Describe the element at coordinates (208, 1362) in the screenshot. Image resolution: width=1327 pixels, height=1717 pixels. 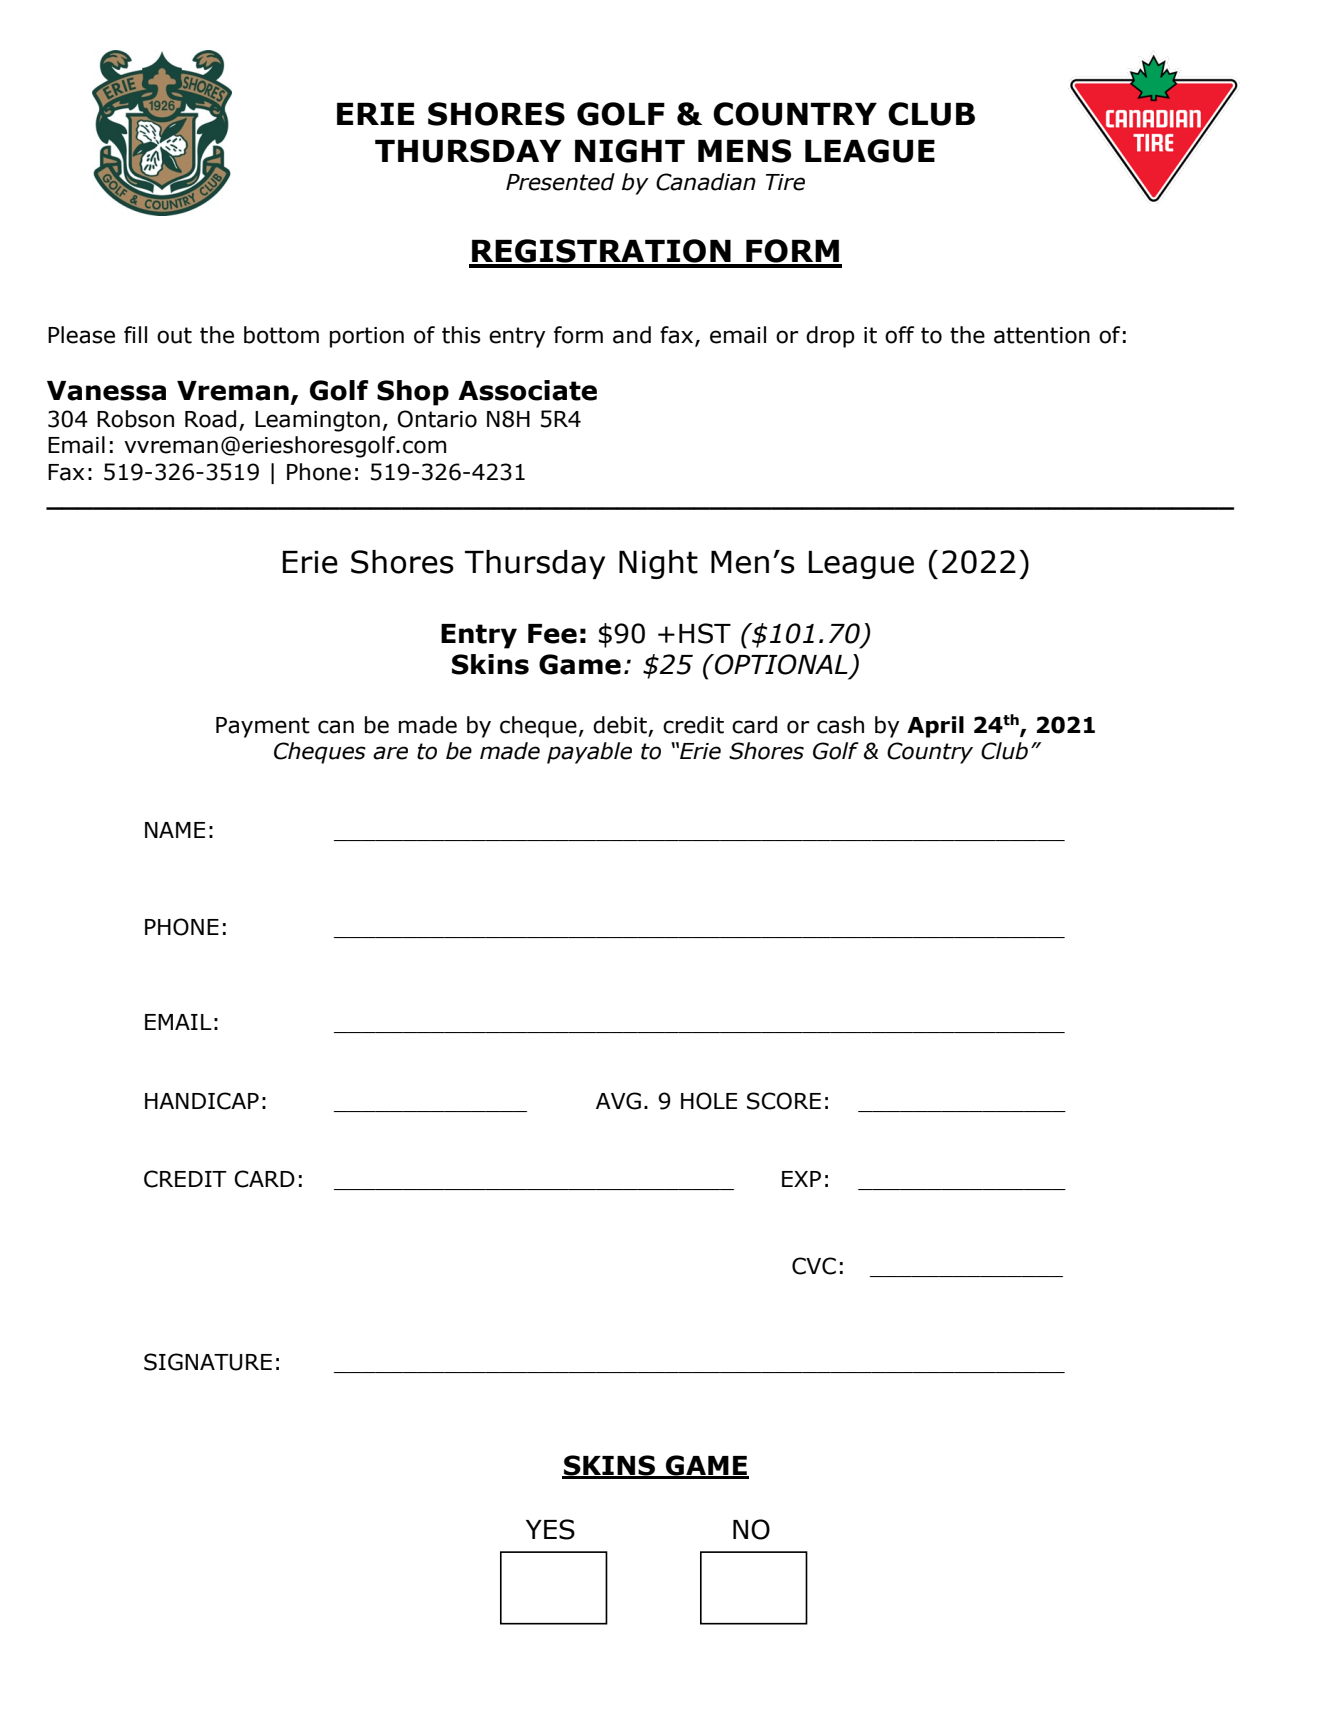
I see `SIGNATURE` at that location.
